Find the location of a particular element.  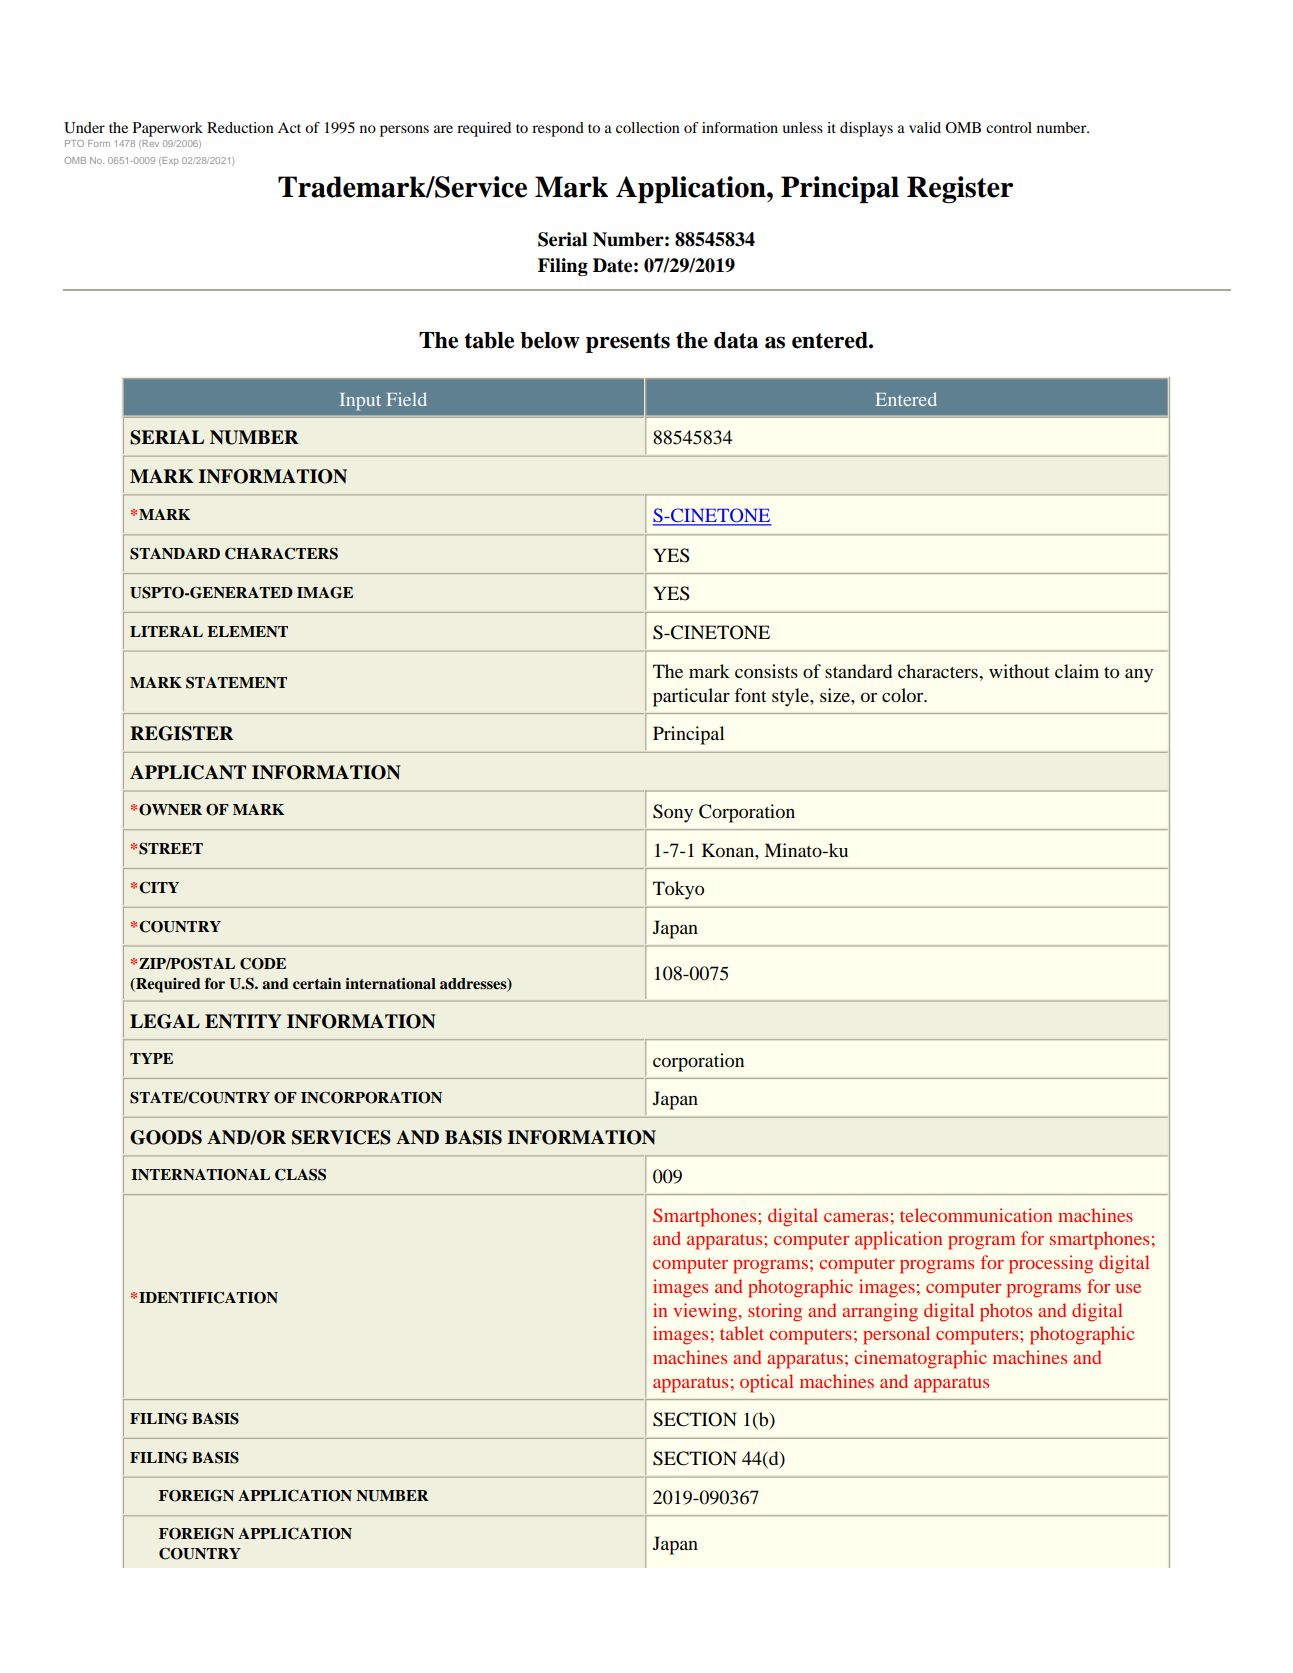

without is located at coordinates (1019, 671).
